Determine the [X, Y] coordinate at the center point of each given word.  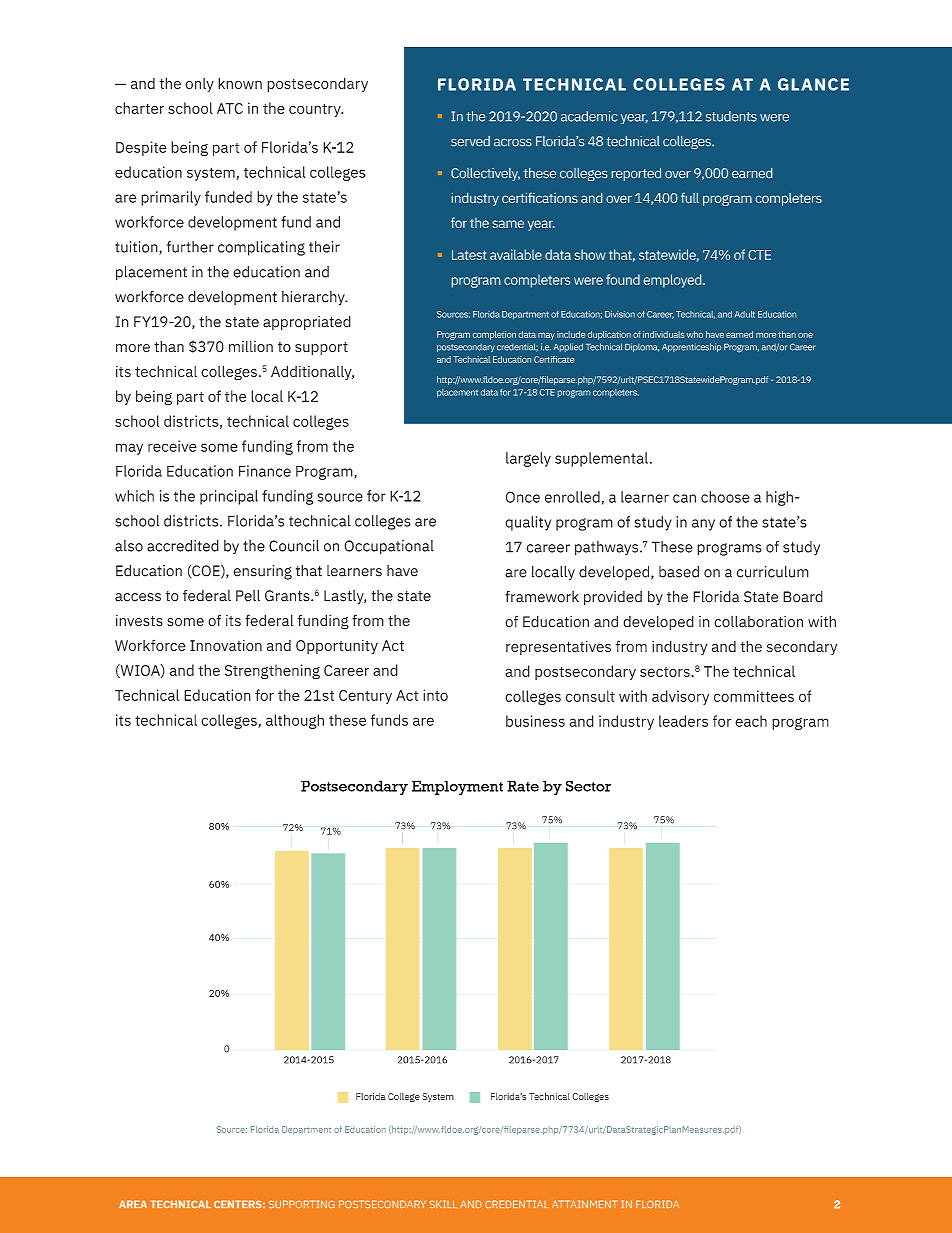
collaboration [758, 621]
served [470, 141]
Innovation [226, 645]
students [731, 116]
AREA [133, 1204]
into [435, 695]
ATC [230, 108]
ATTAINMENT [584, 1204]
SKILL [443, 1204]
